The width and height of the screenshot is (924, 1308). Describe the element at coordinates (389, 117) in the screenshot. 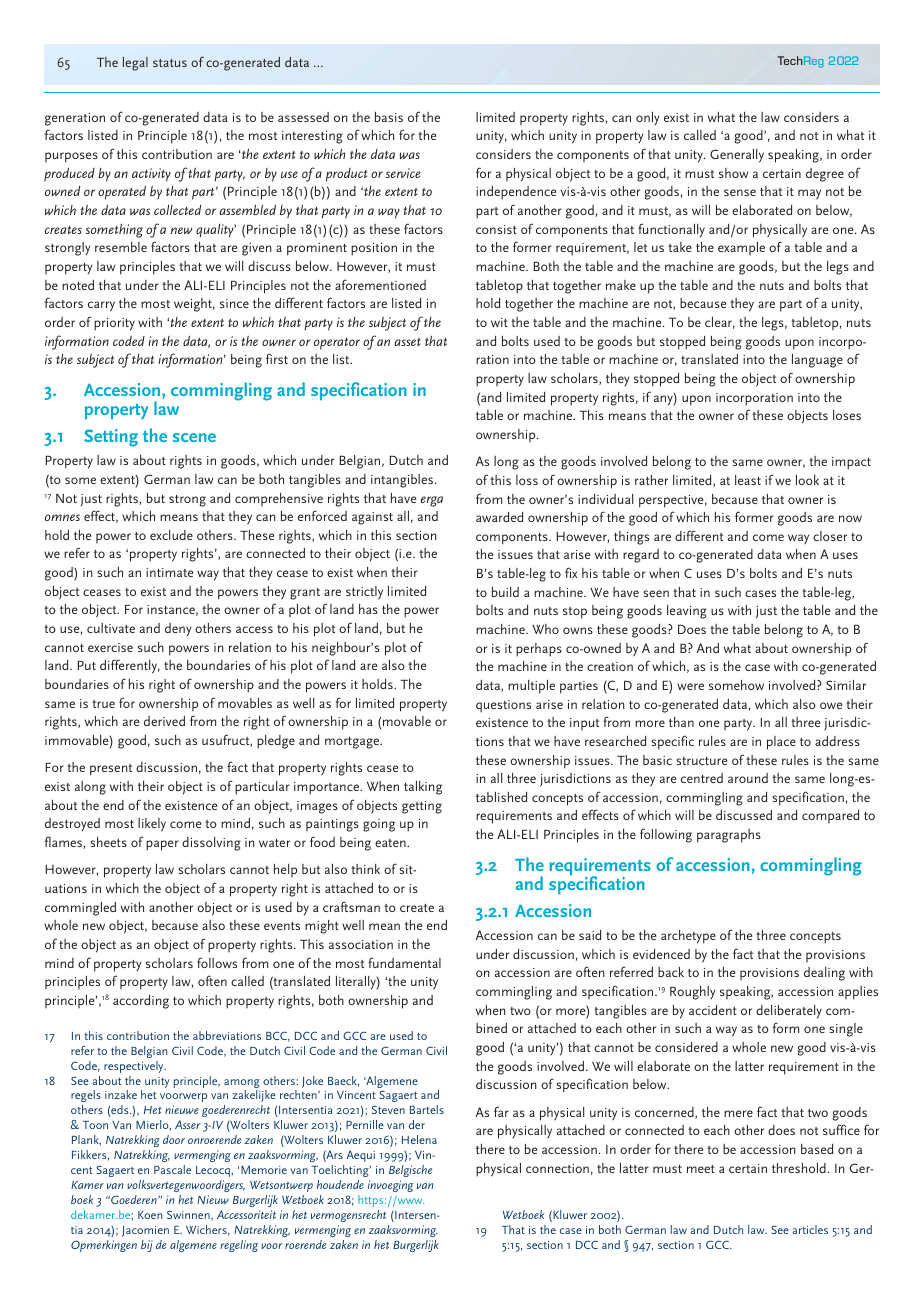

I see `basis` at that location.
